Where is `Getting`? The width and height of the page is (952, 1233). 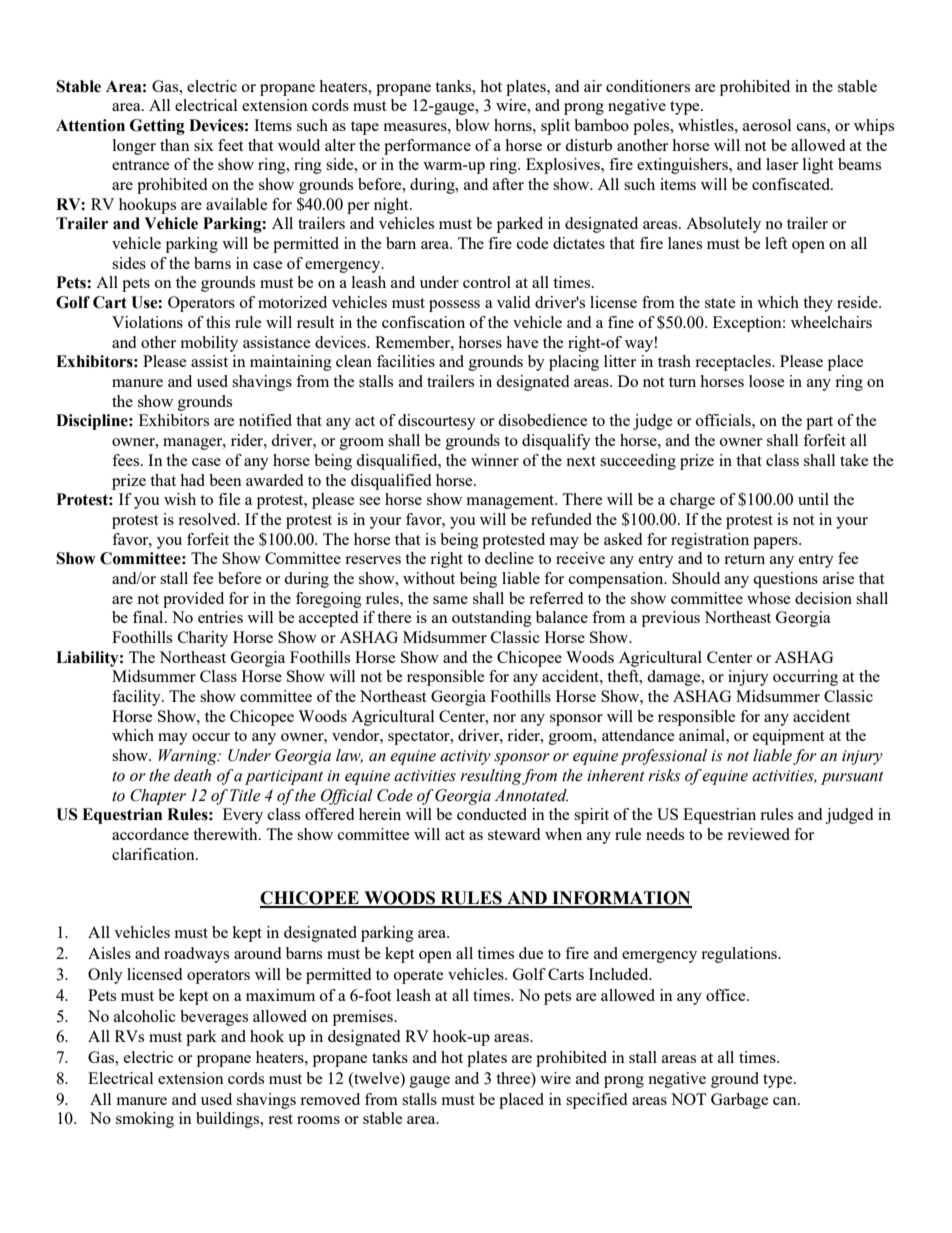 Getting is located at coordinates (157, 127).
